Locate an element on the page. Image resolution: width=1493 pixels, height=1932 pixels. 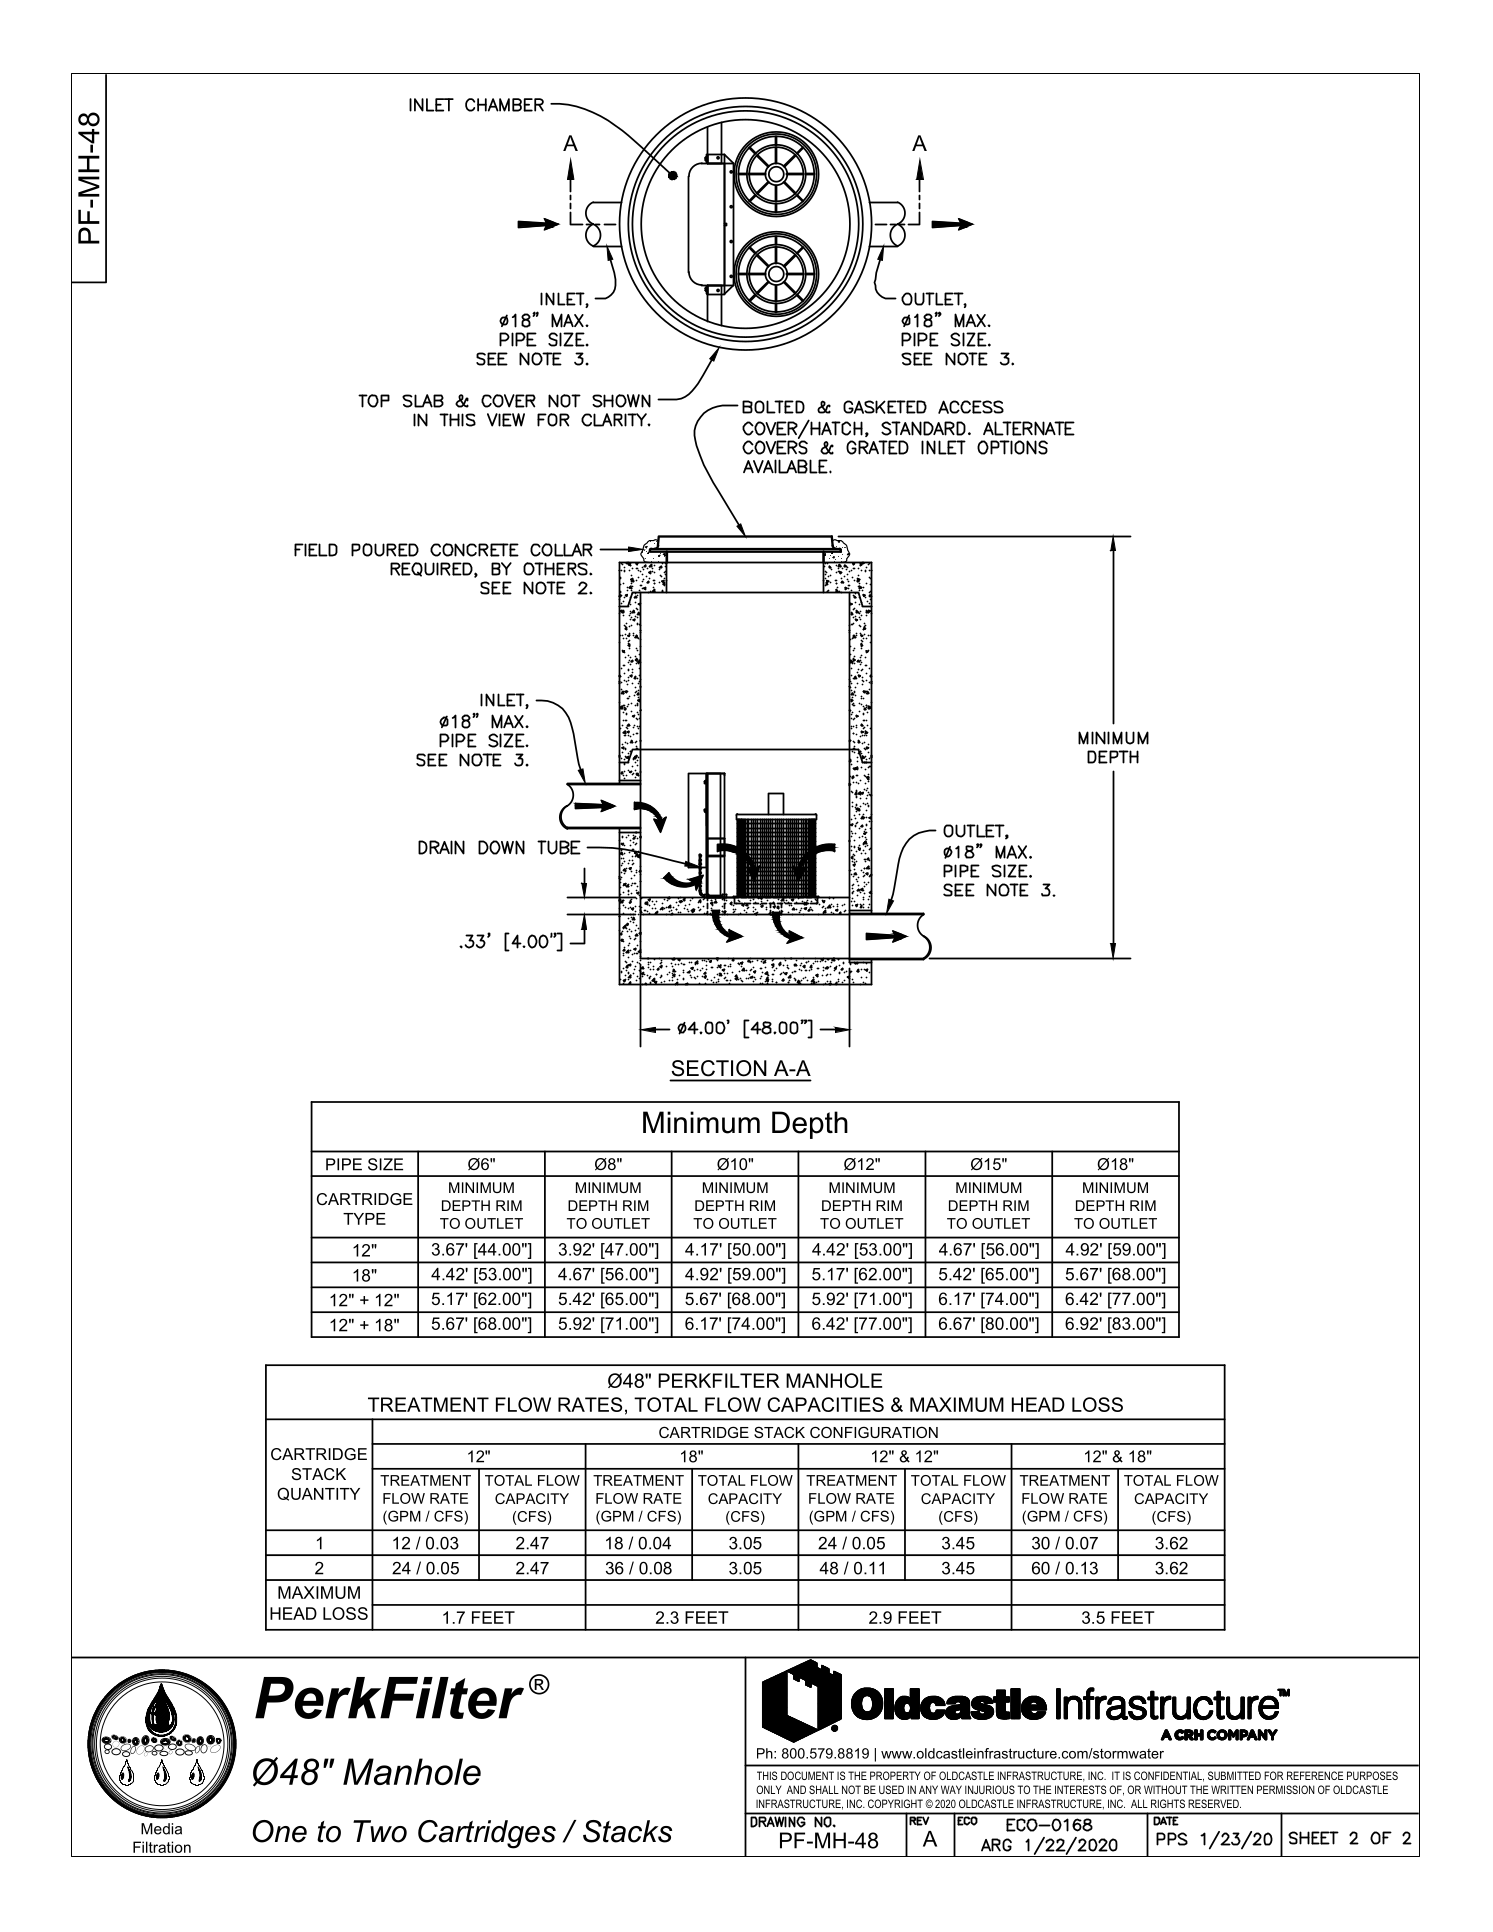
SIZE is located at coordinates (385, 1164).
